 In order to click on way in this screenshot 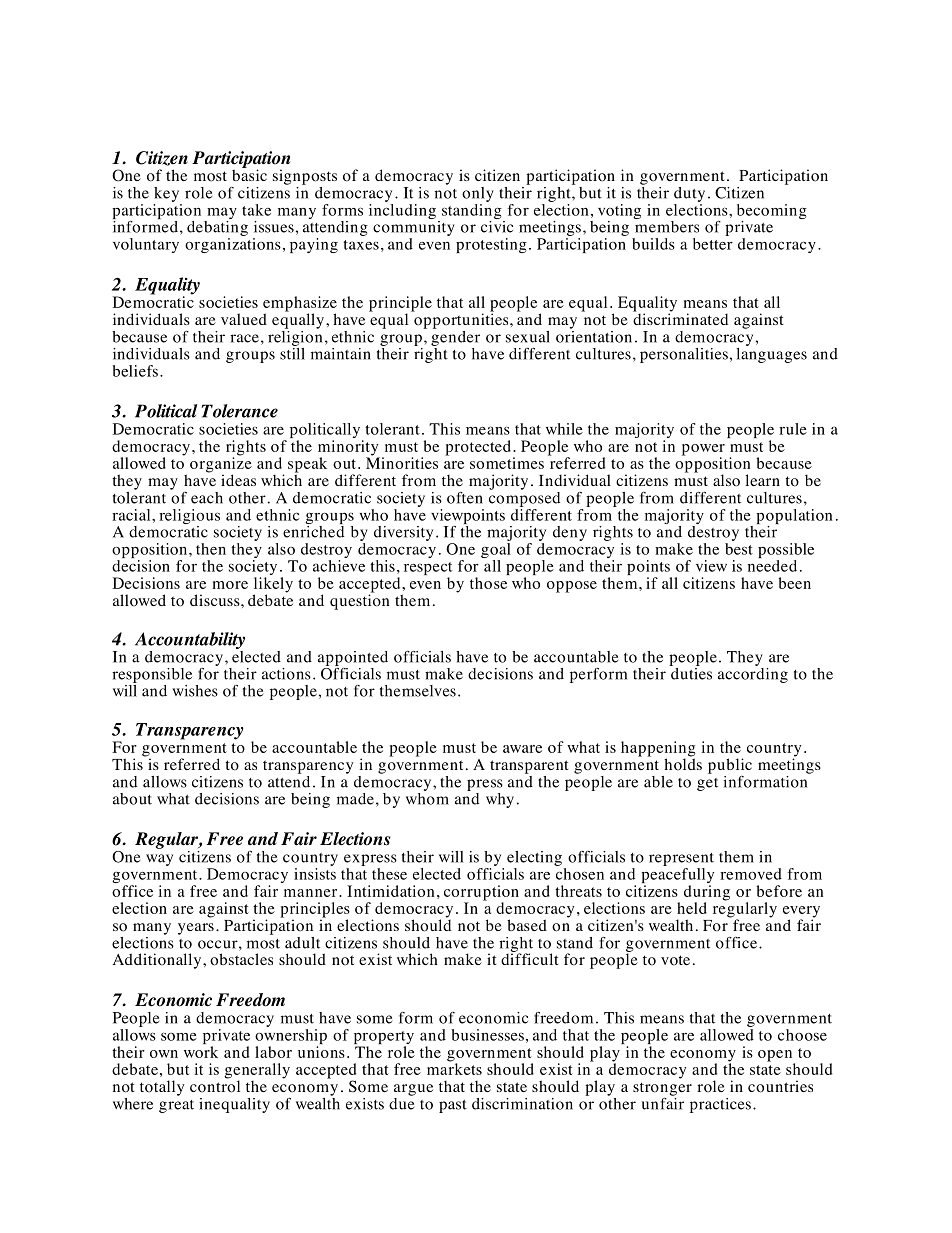, I will do `click(159, 860)`.
